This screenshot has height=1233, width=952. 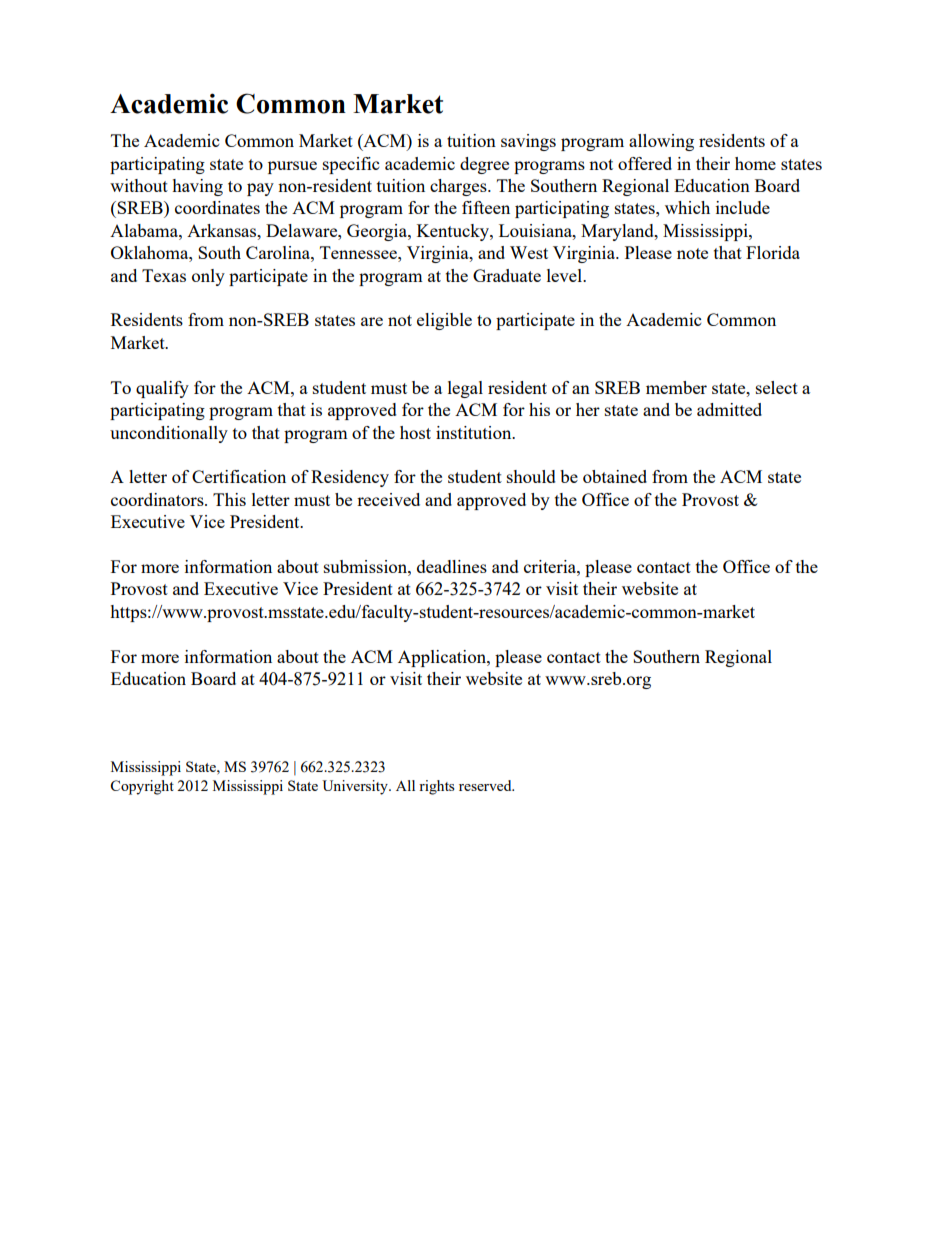 What do you see at coordinates (465, 389) in the screenshot?
I see `legal` at bounding box center [465, 389].
